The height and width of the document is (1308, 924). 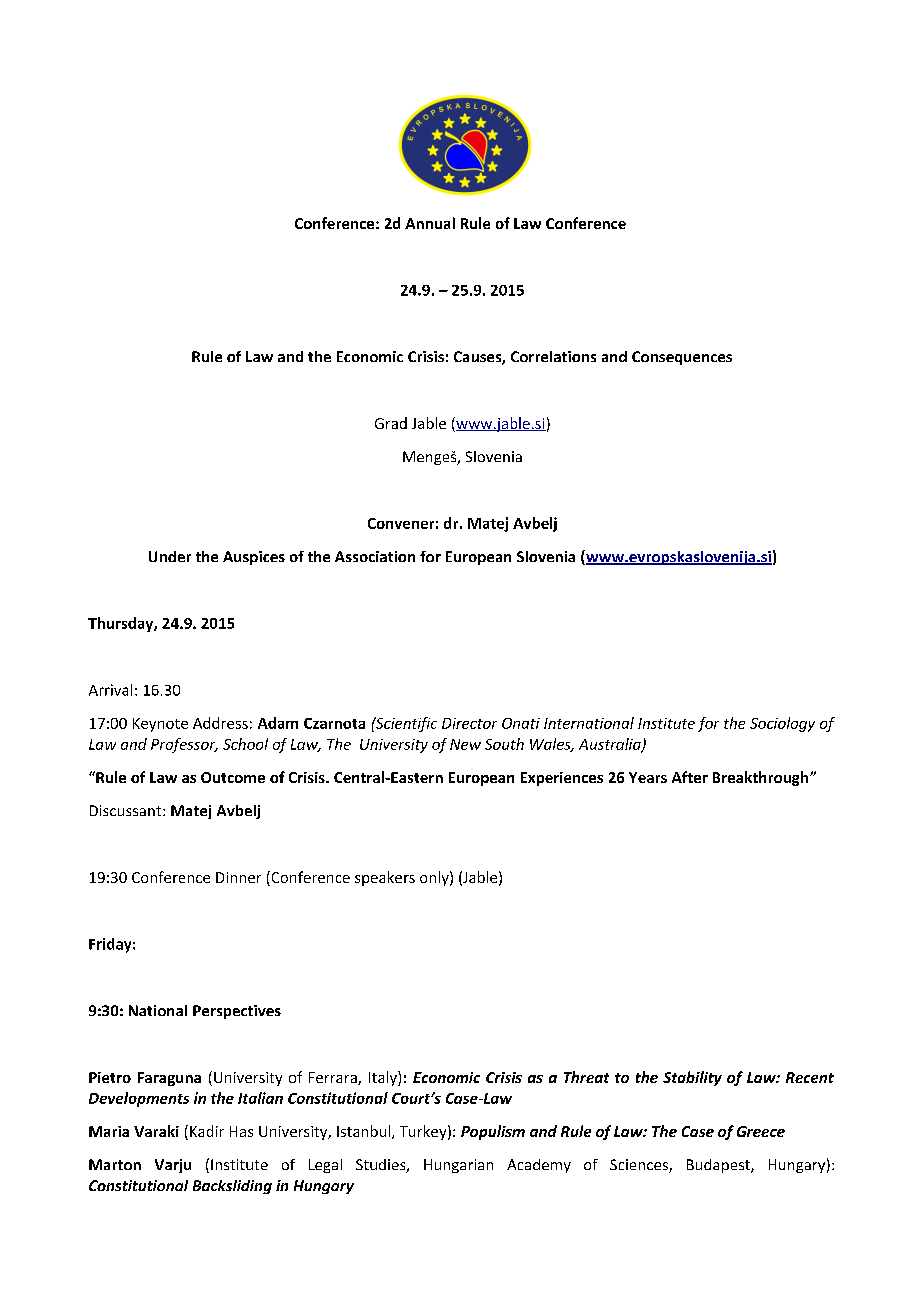 I want to click on Address, so click(x=220, y=723).
